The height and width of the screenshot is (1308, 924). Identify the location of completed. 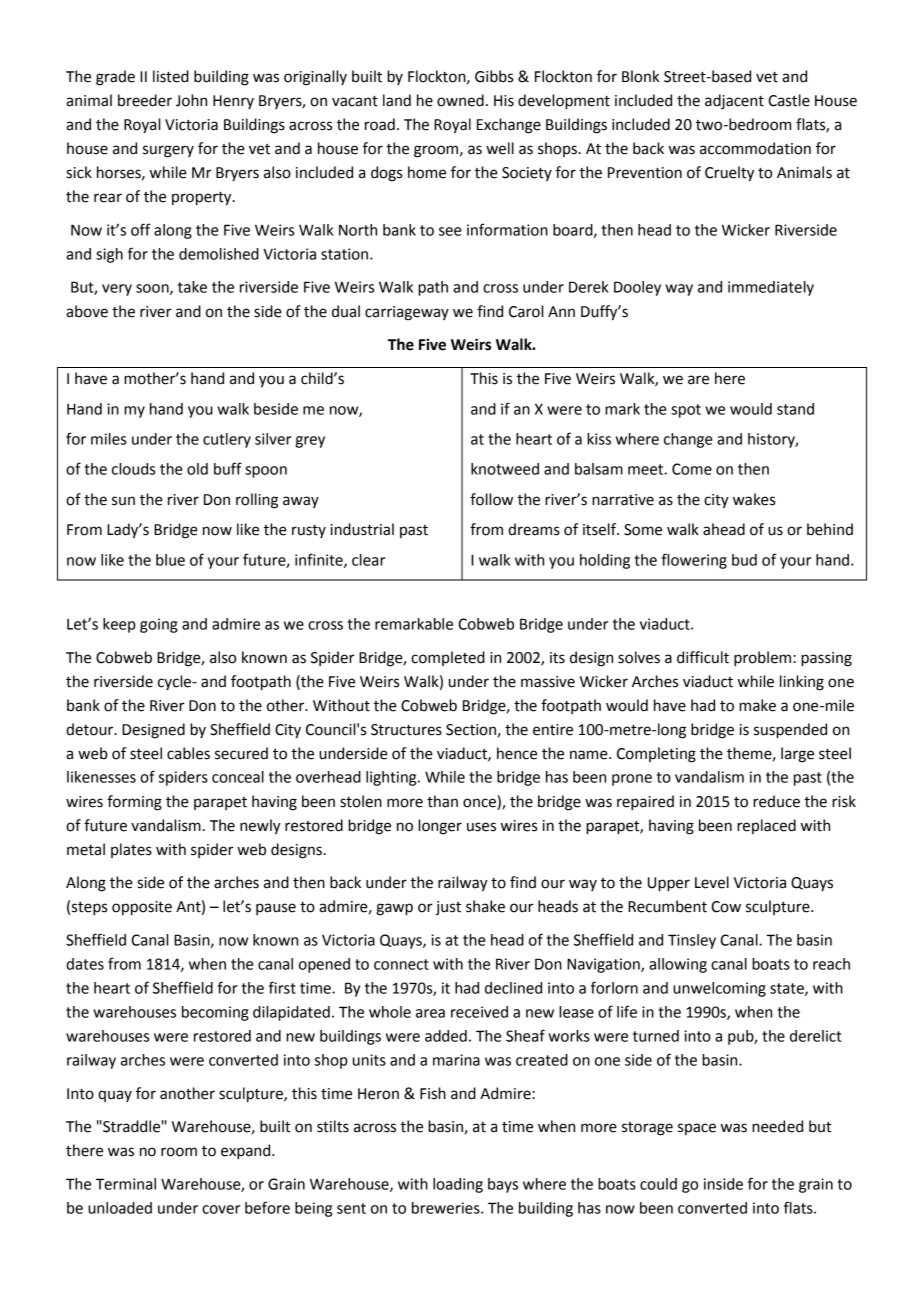
(448, 658).
